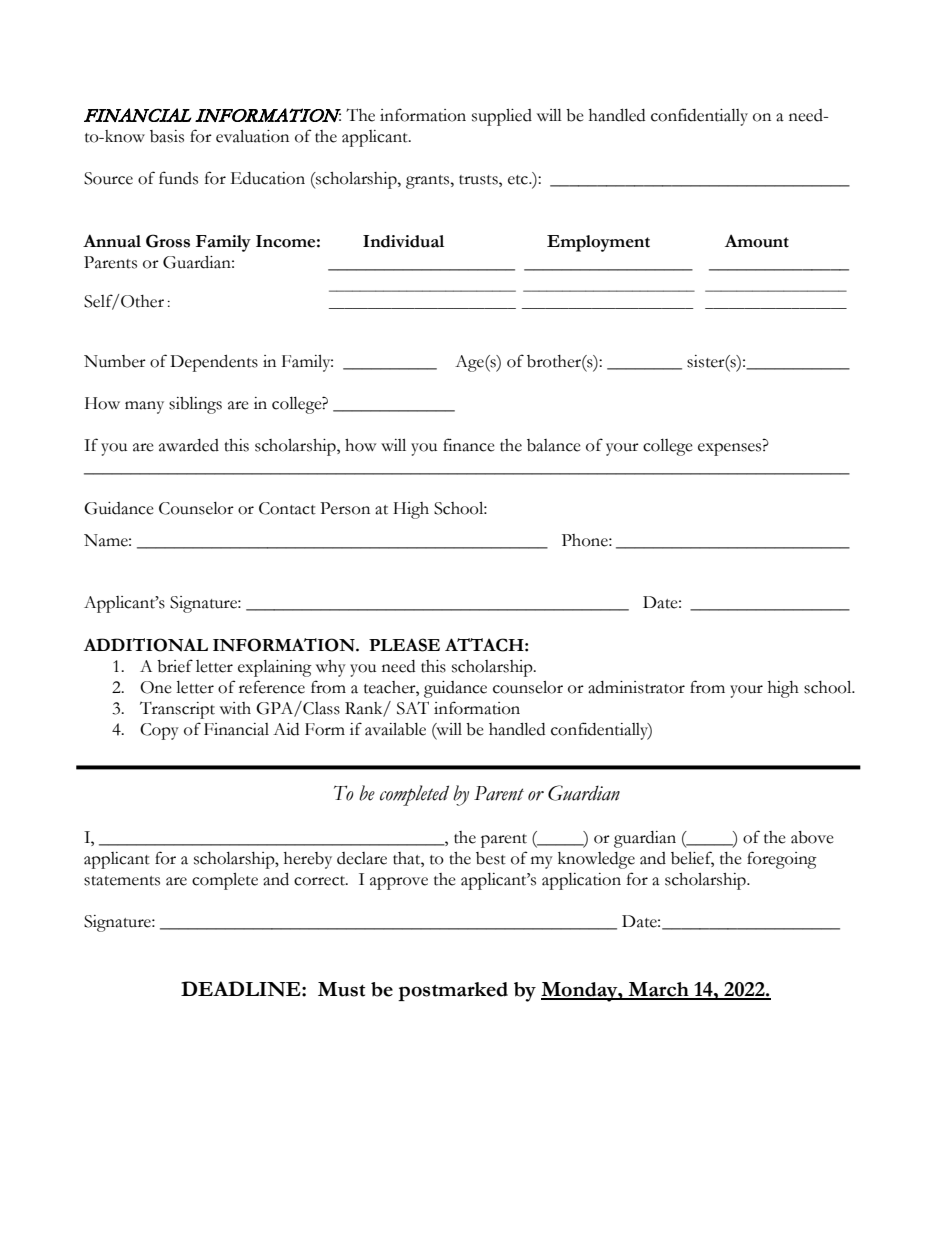  I want to click on funds, so click(178, 178).
